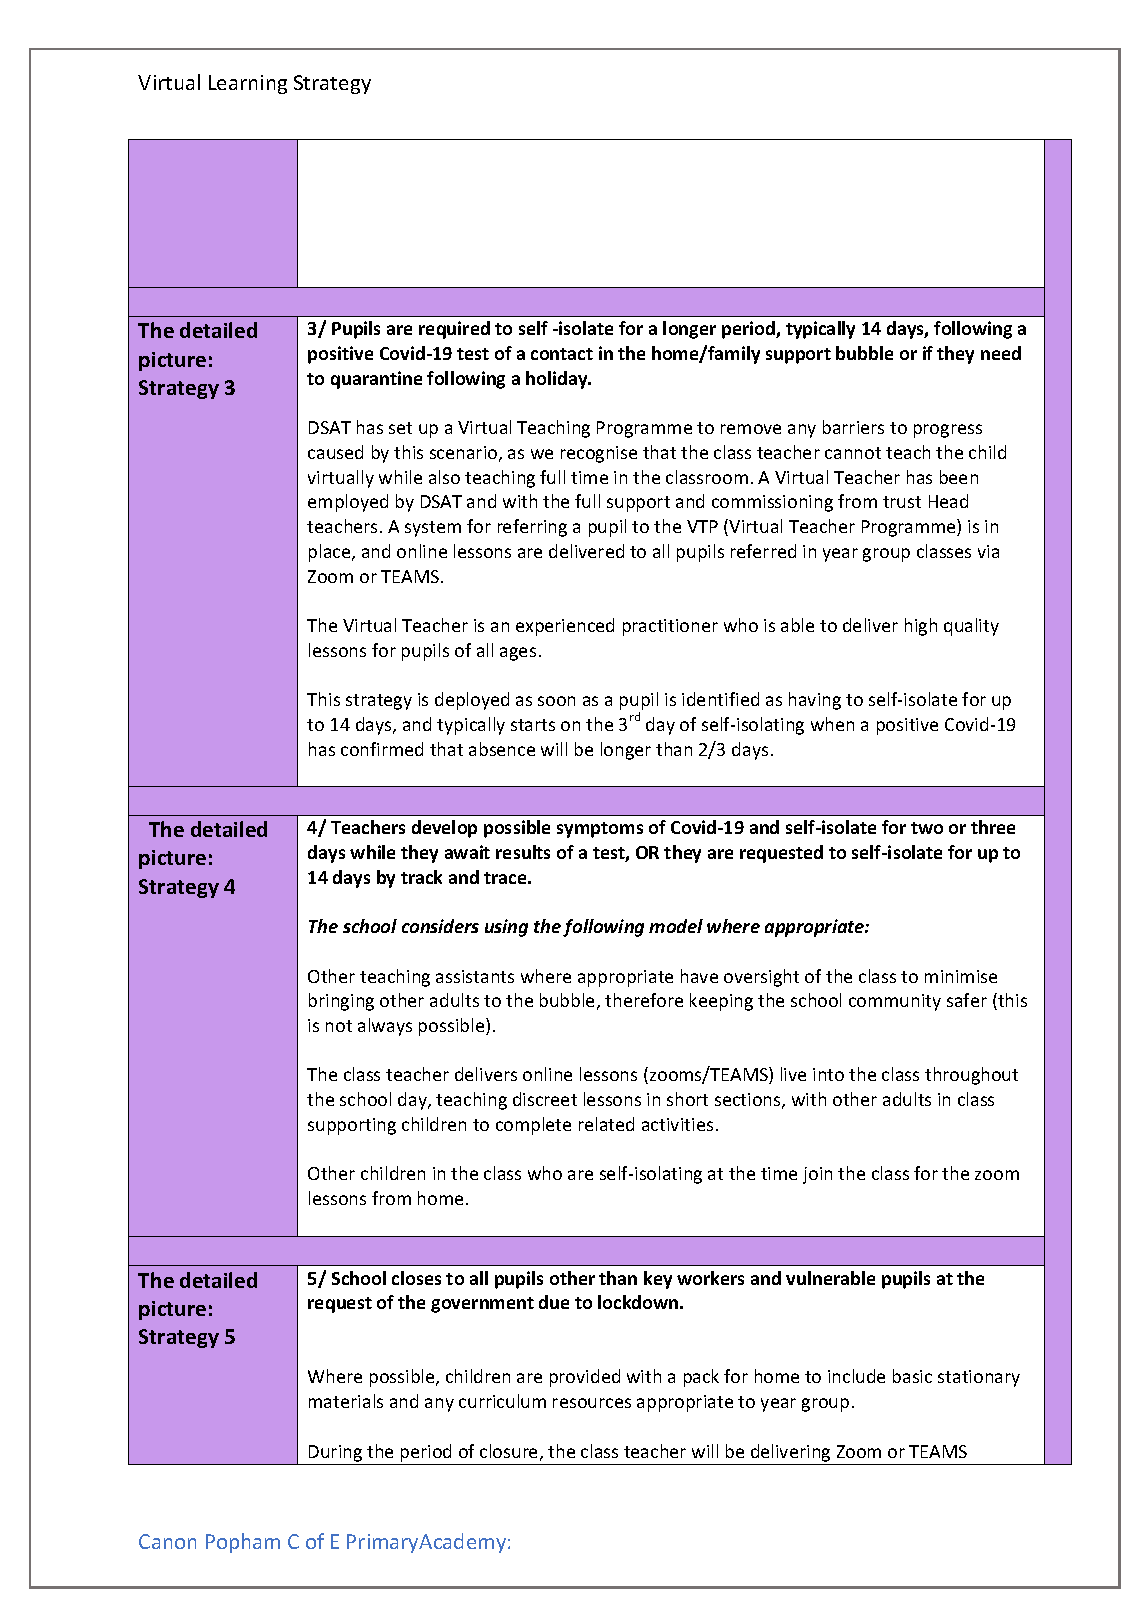  I want to click on contact, so click(562, 354).
